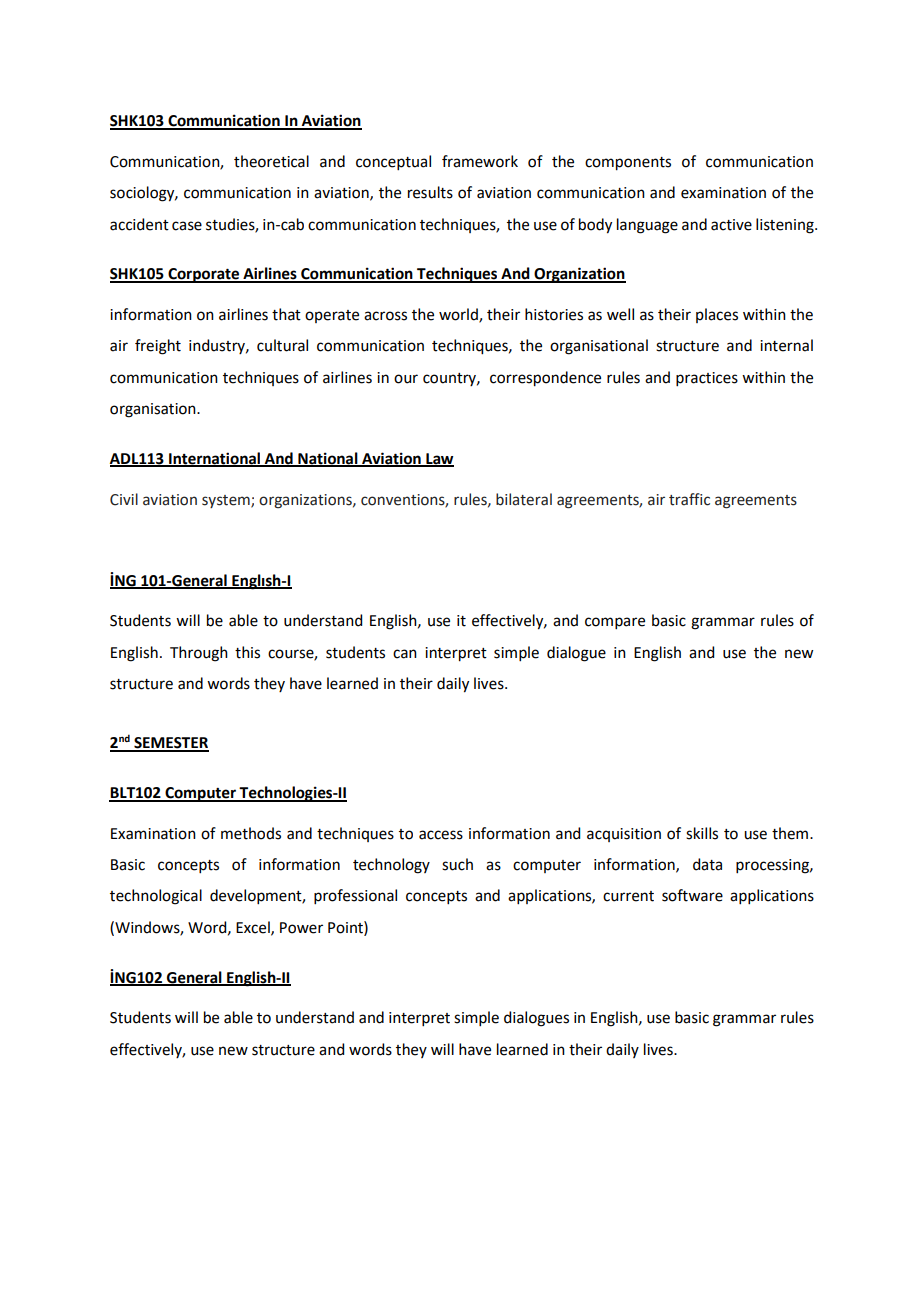 The width and height of the screenshot is (924, 1308). What do you see at coordinates (170, 744) in the screenshot?
I see `SEMESTER` at bounding box center [170, 744].
